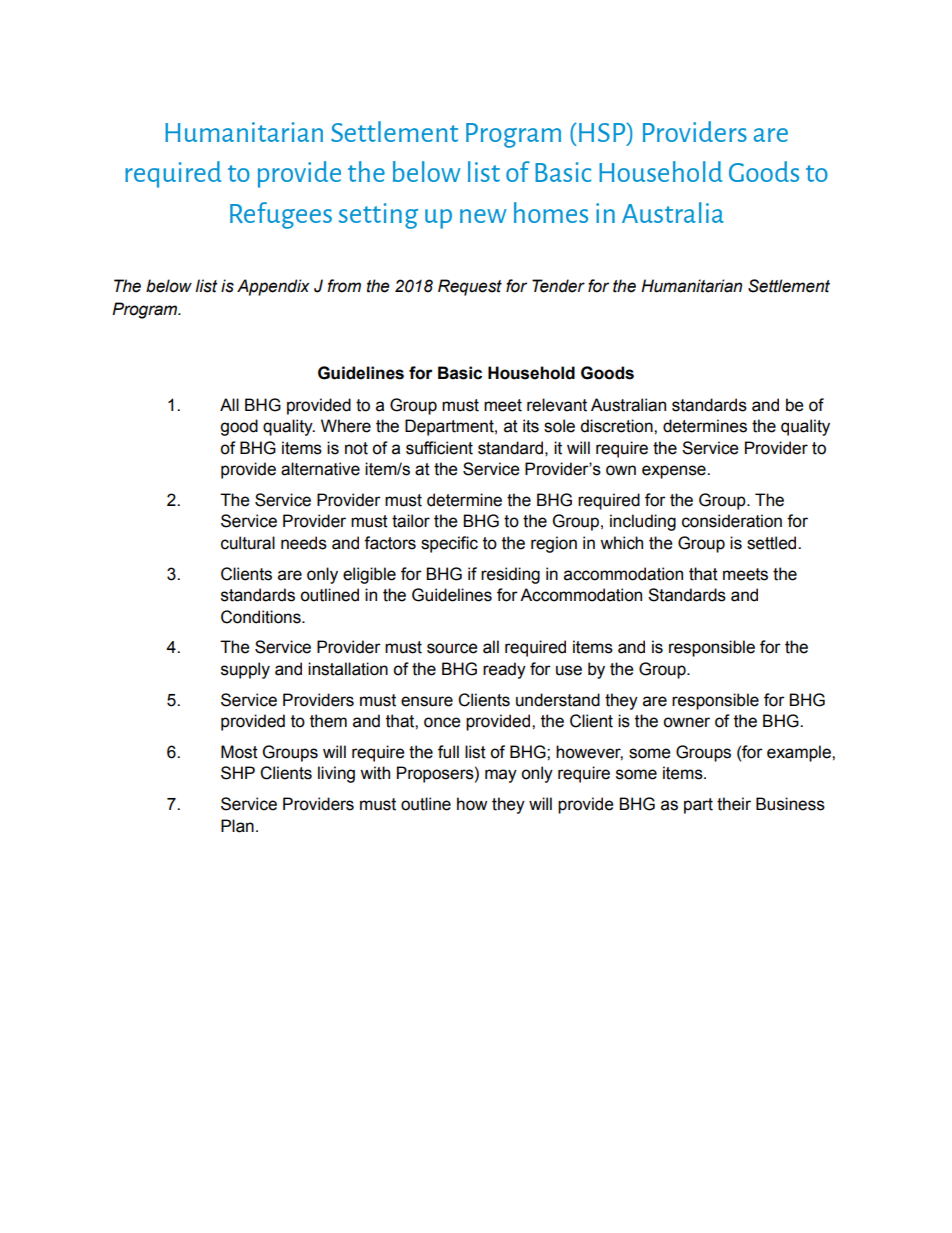 This document has width=952, height=1233. I want to click on from, so click(344, 286).
